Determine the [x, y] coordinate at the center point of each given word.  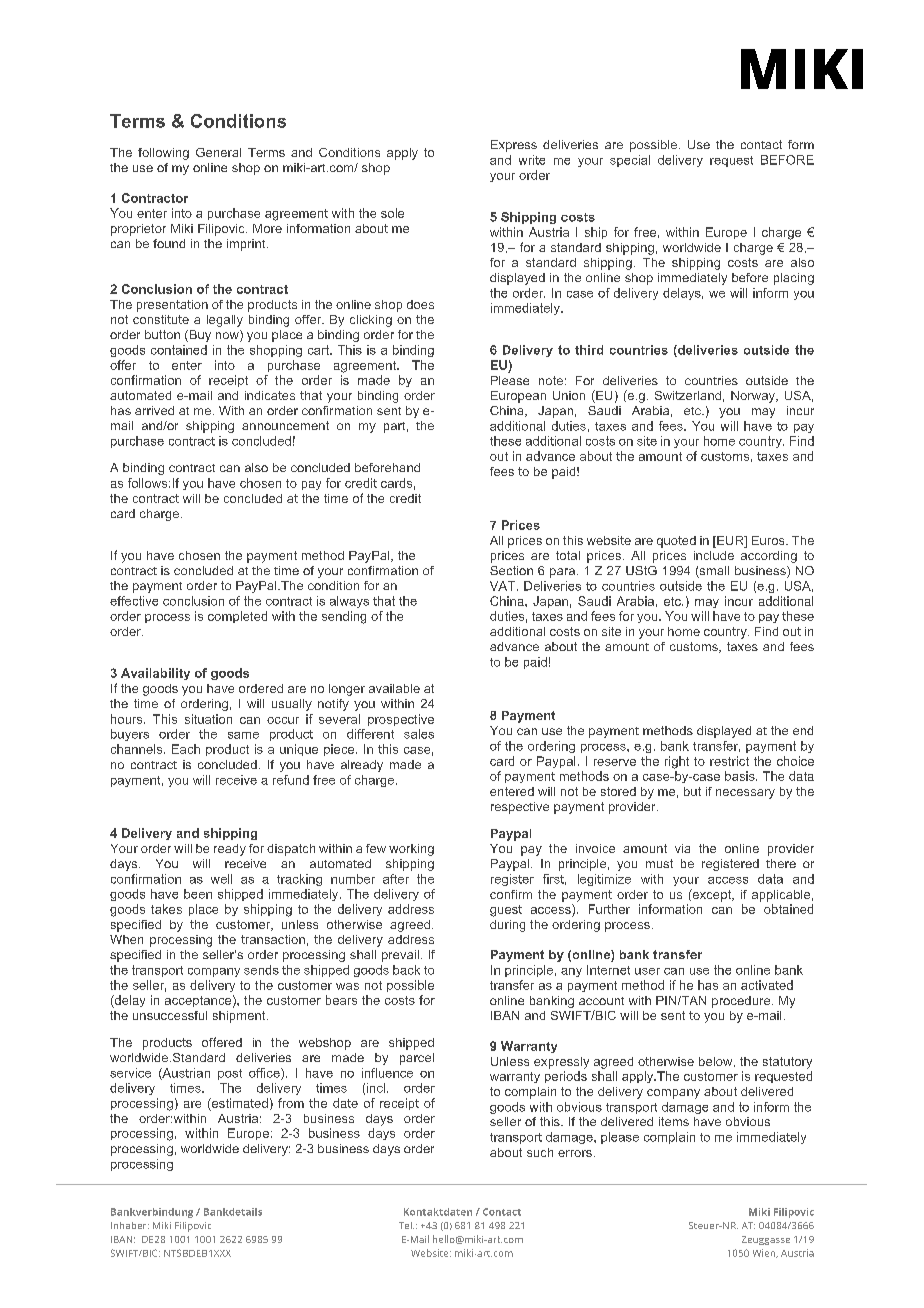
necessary [745, 794]
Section [511, 570]
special [630, 161]
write [532, 160]
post [230, 1074]
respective [520, 808]
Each [186, 749]
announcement [285, 425]
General [218, 152]
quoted [676, 542]
